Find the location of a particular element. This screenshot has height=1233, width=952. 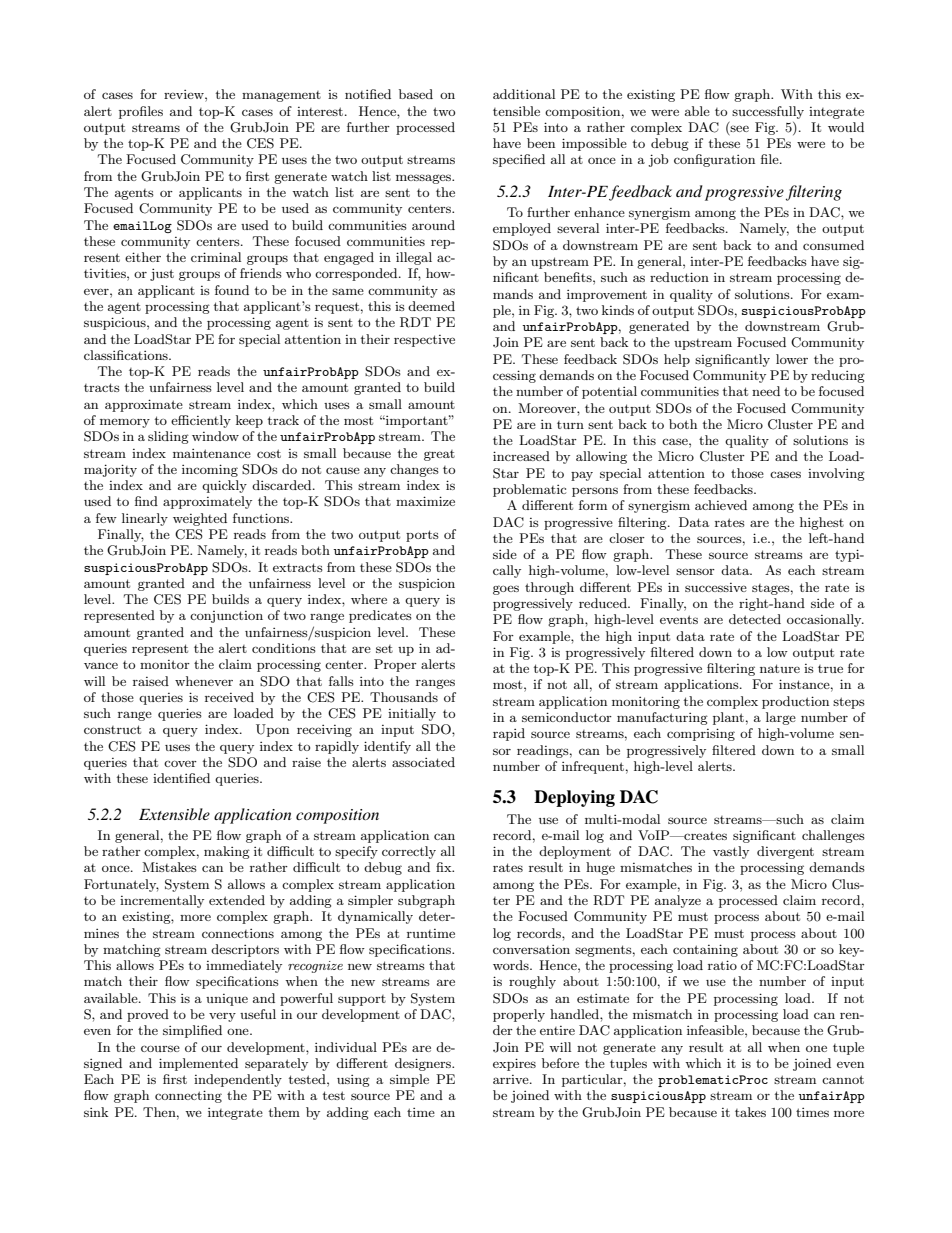

arrive is located at coordinates (512, 1079).
